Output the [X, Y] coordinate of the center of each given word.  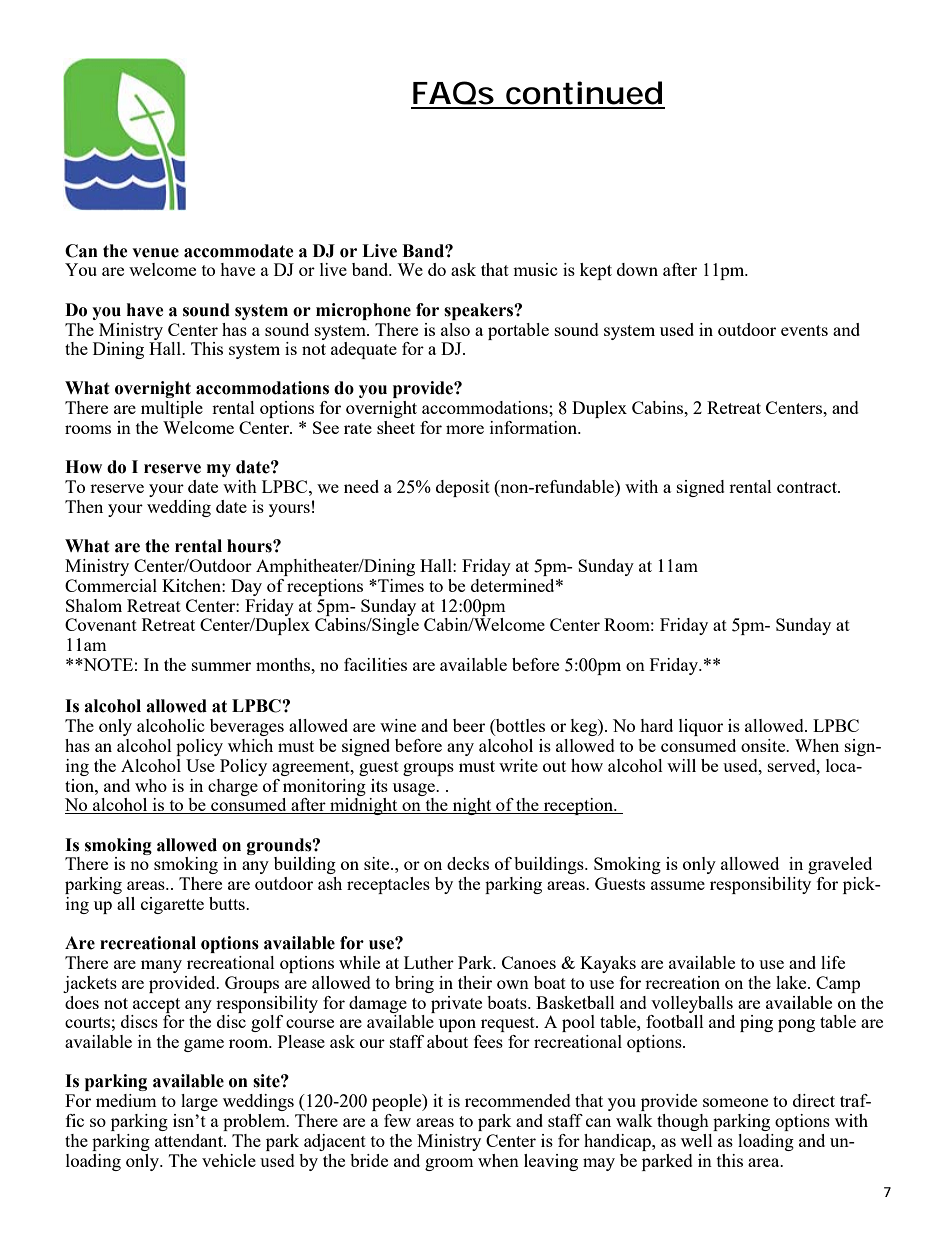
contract [808, 487]
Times [400, 585]
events [804, 330]
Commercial [111, 585]
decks [468, 863]
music [535, 269]
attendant [190, 1140]
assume [678, 885]
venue [155, 253]
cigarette [172, 905]
